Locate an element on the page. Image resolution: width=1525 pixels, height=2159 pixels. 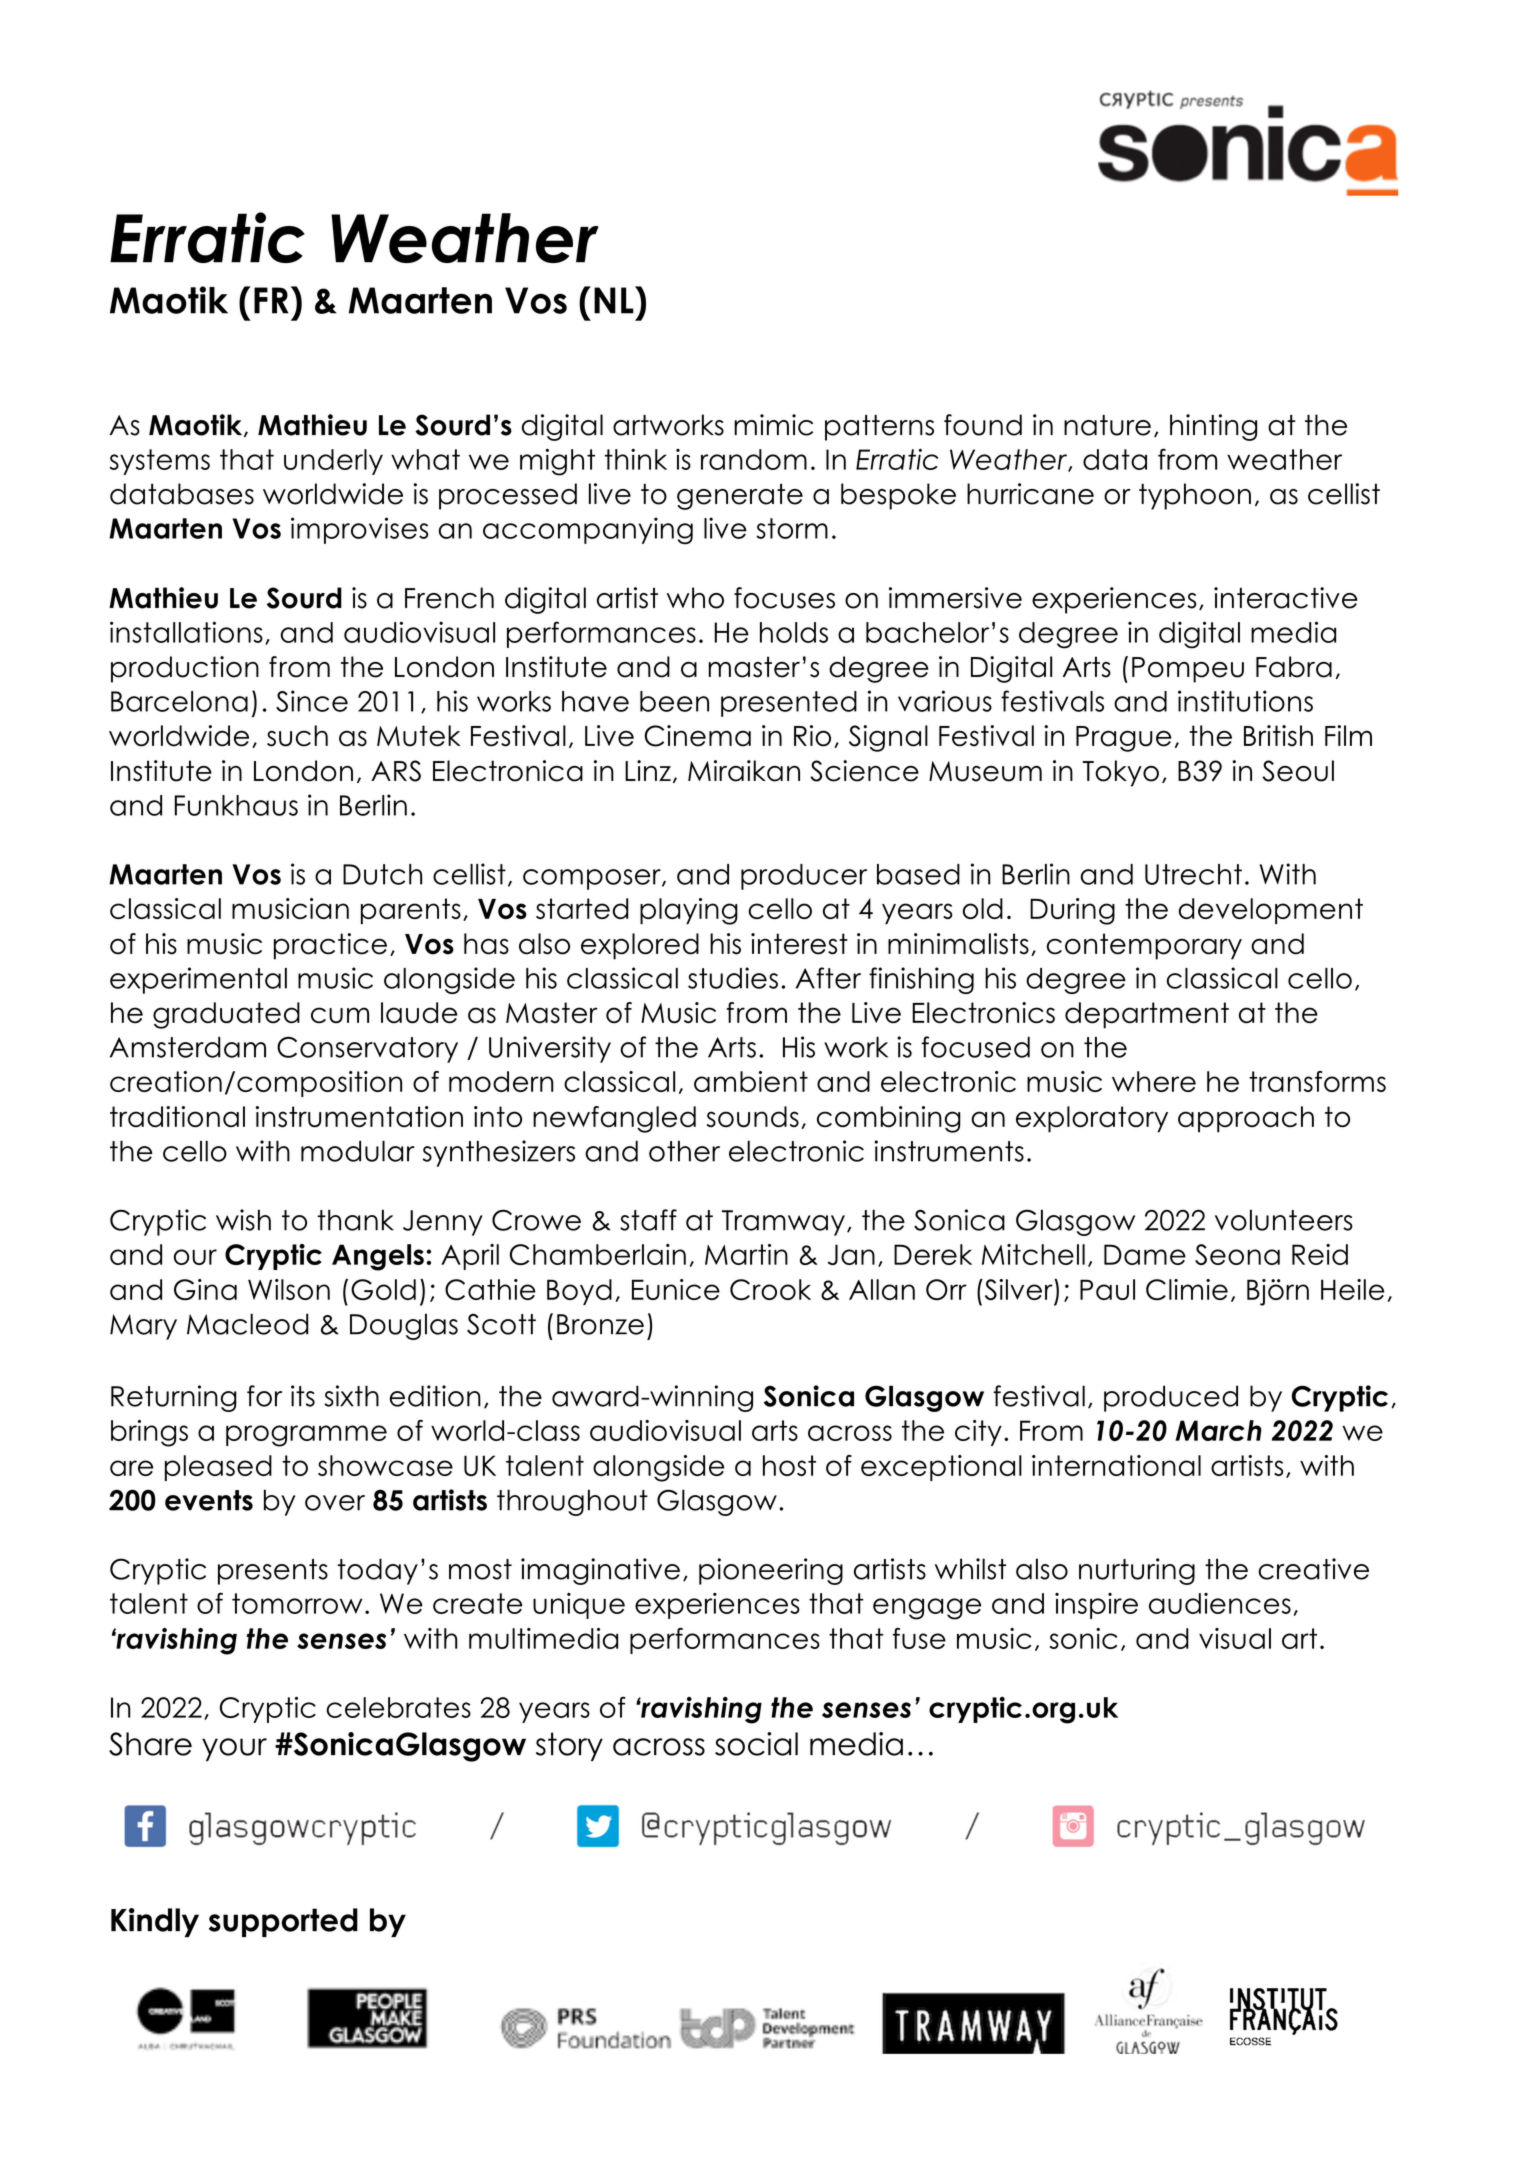
typhoon is located at coordinates (1195, 496).
